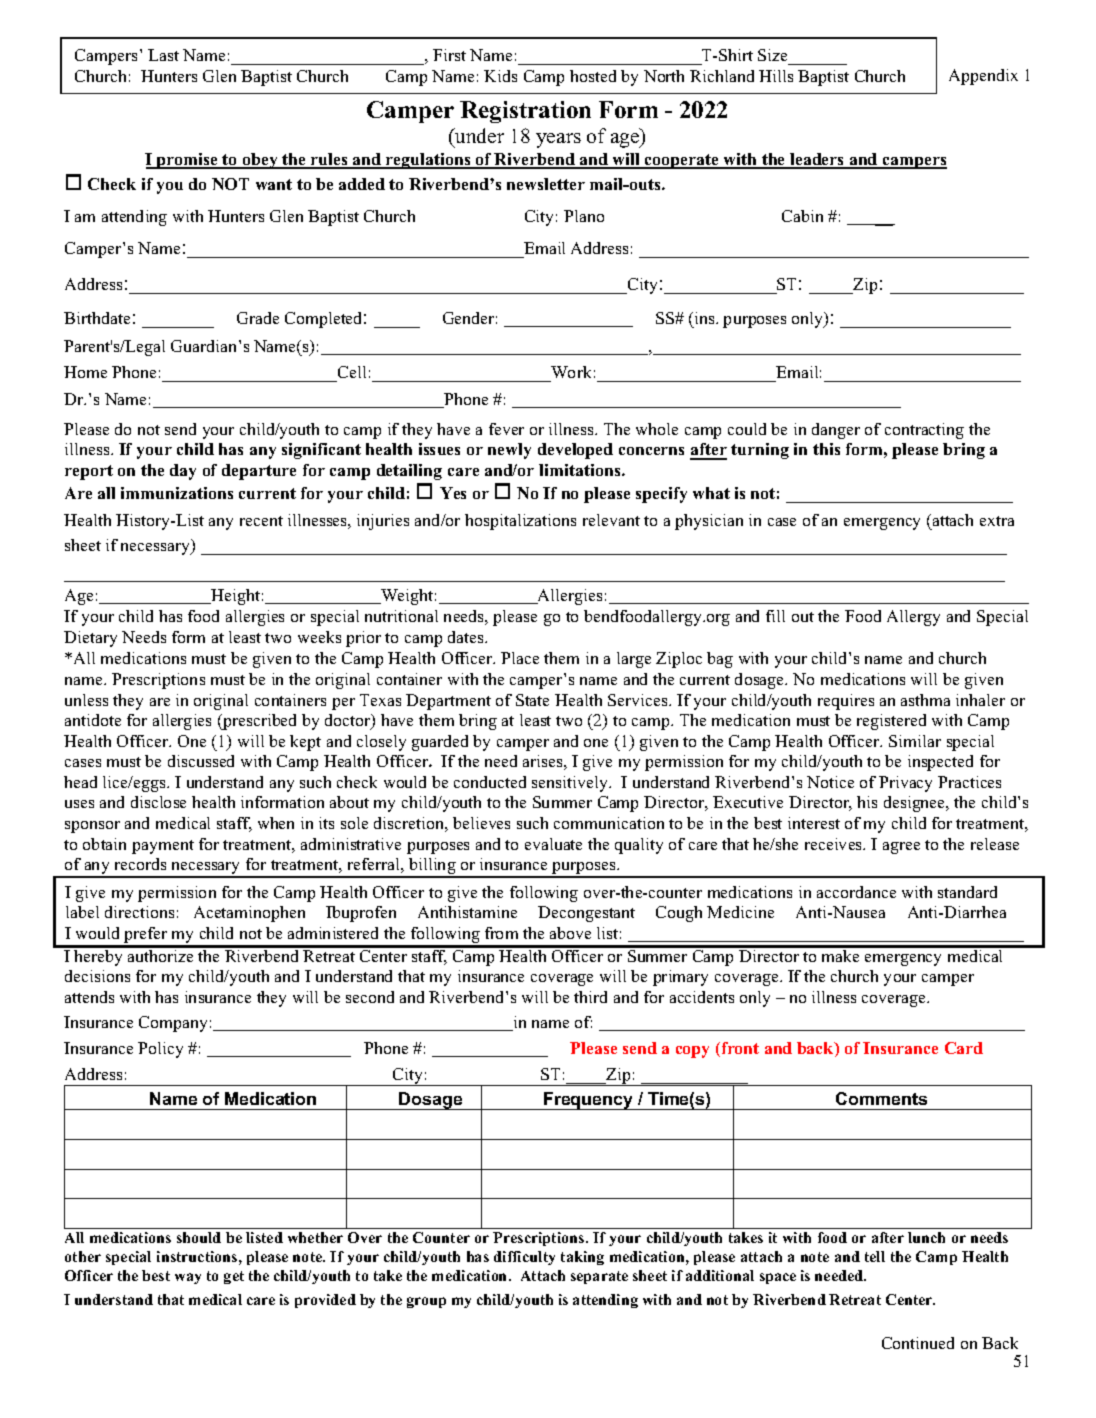  I want to click on prescribed, so click(258, 722).
